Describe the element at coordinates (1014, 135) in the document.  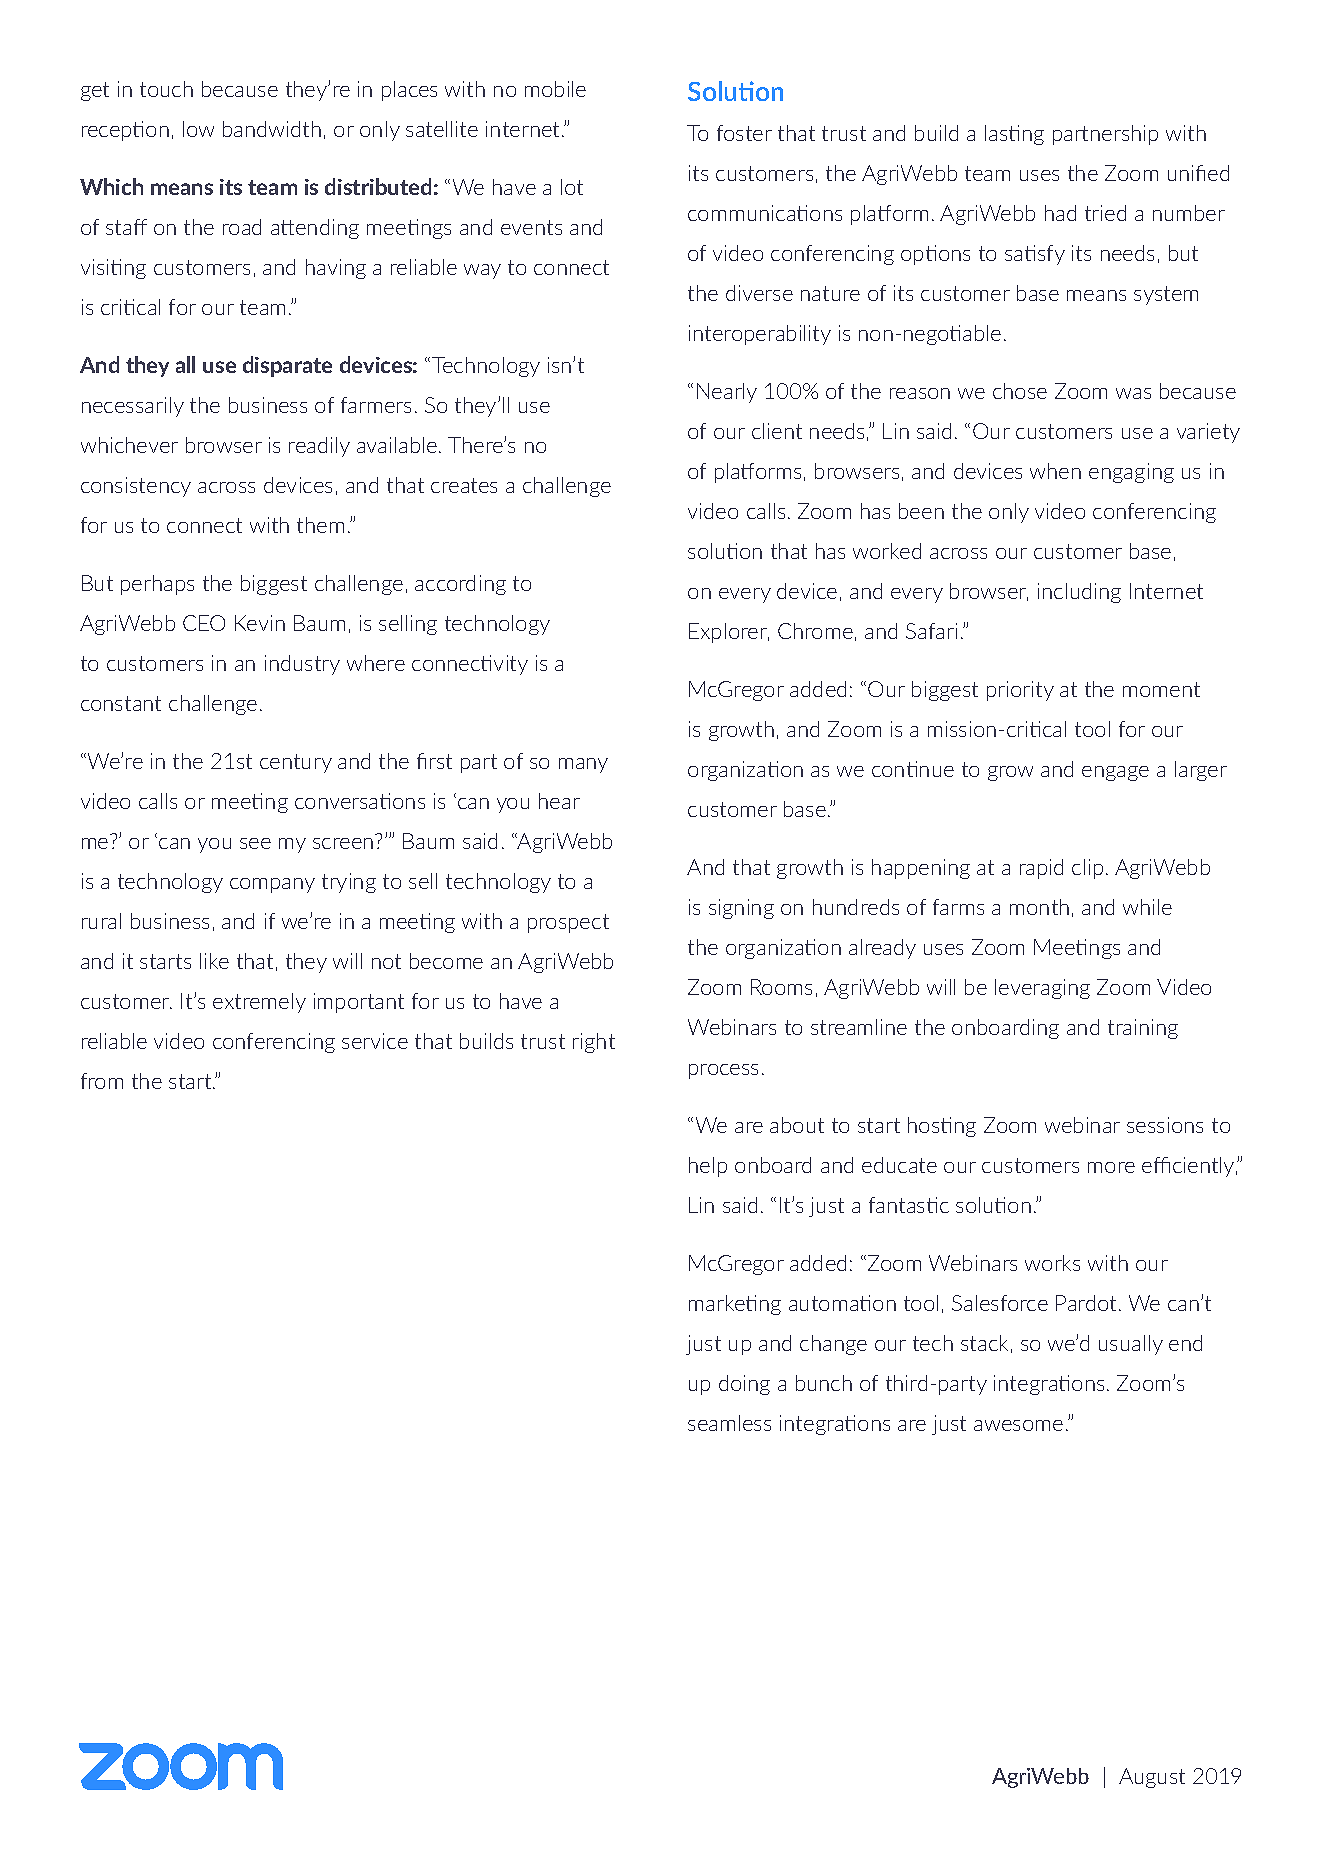
I see `lasting` at that location.
